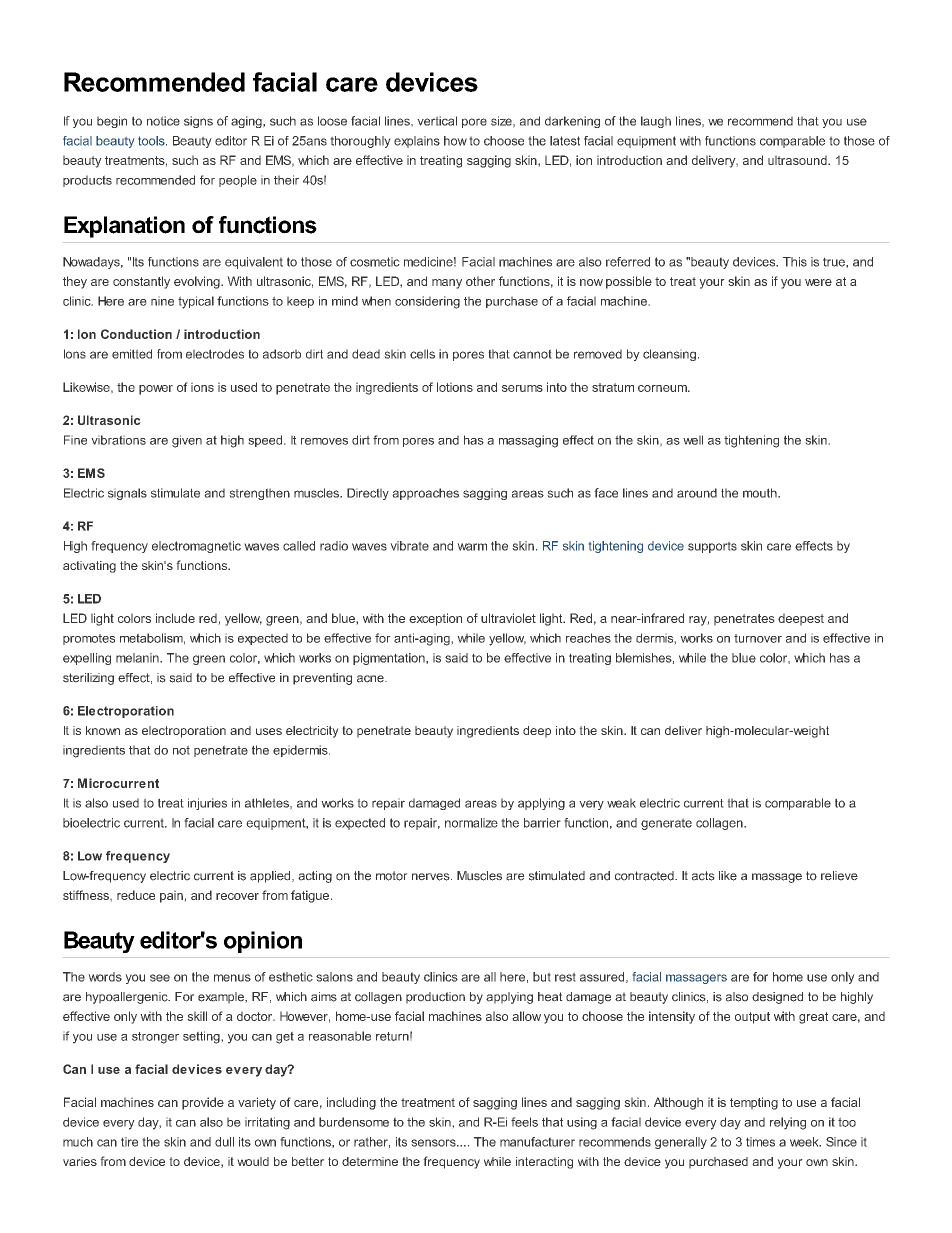  I want to click on turnover, so click(758, 638).
